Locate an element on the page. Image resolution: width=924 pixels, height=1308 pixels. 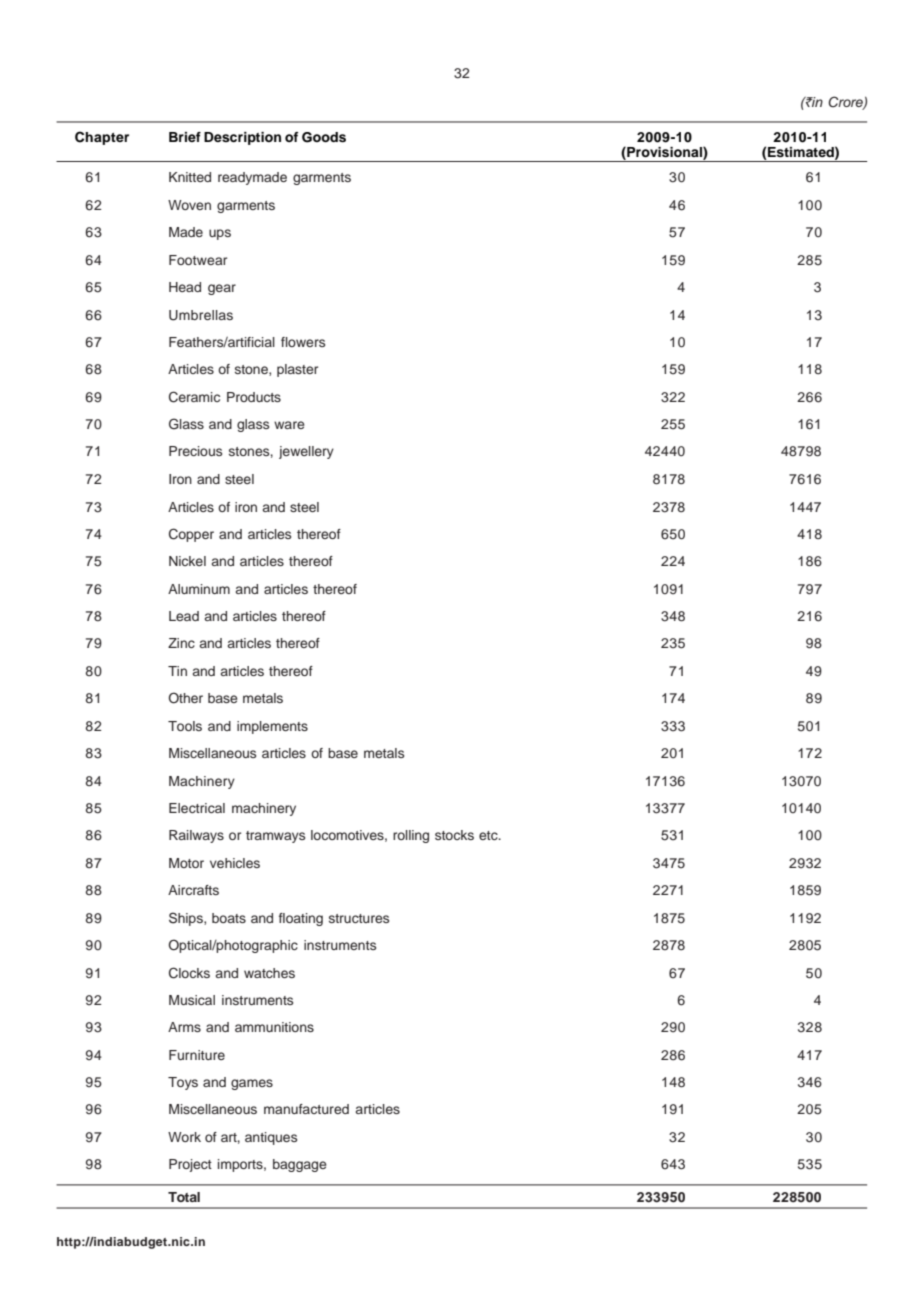
Knitted is located at coordinates (190, 177).
